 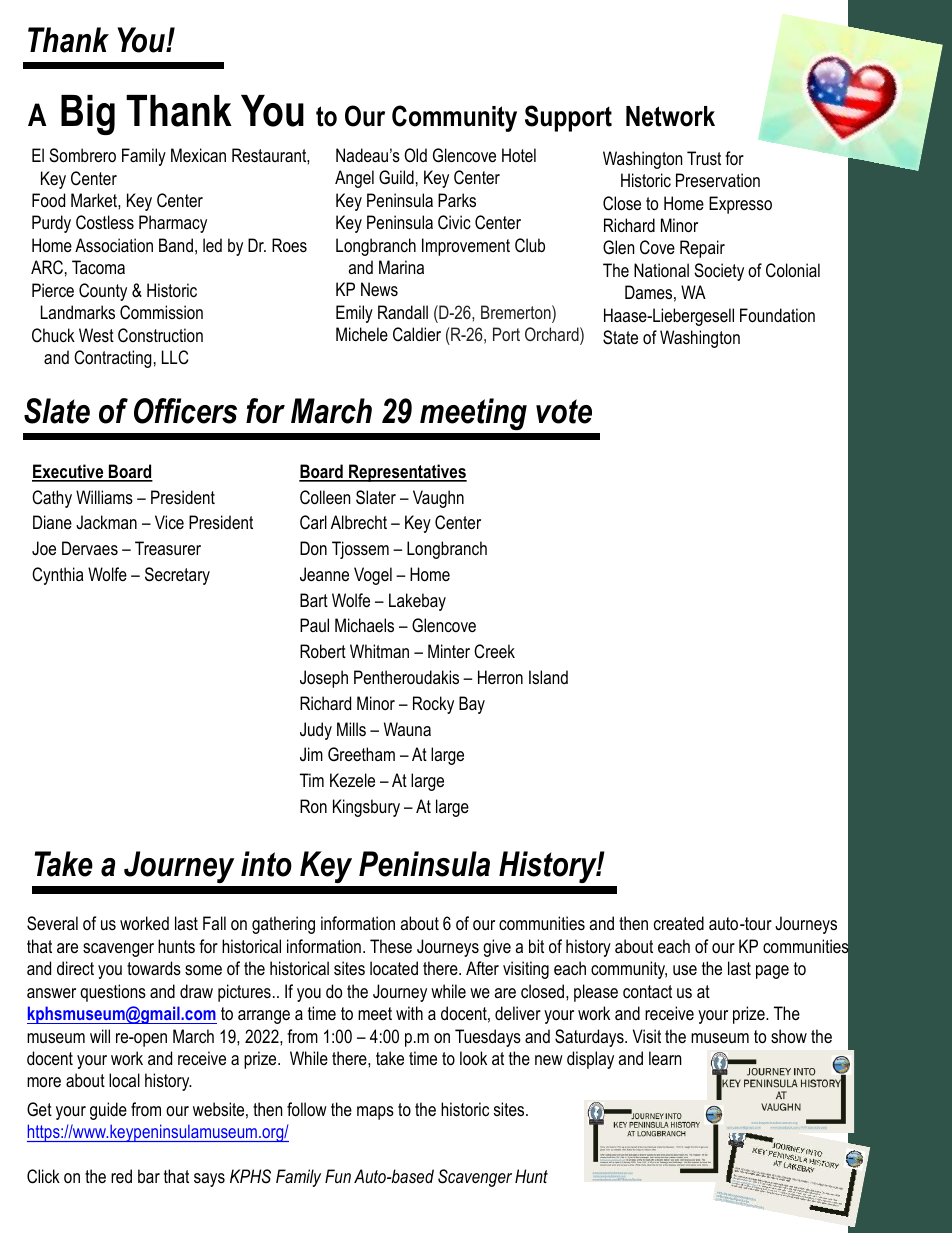 What do you see at coordinates (375, 1113) in the screenshot?
I see `maps` at bounding box center [375, 1113].
